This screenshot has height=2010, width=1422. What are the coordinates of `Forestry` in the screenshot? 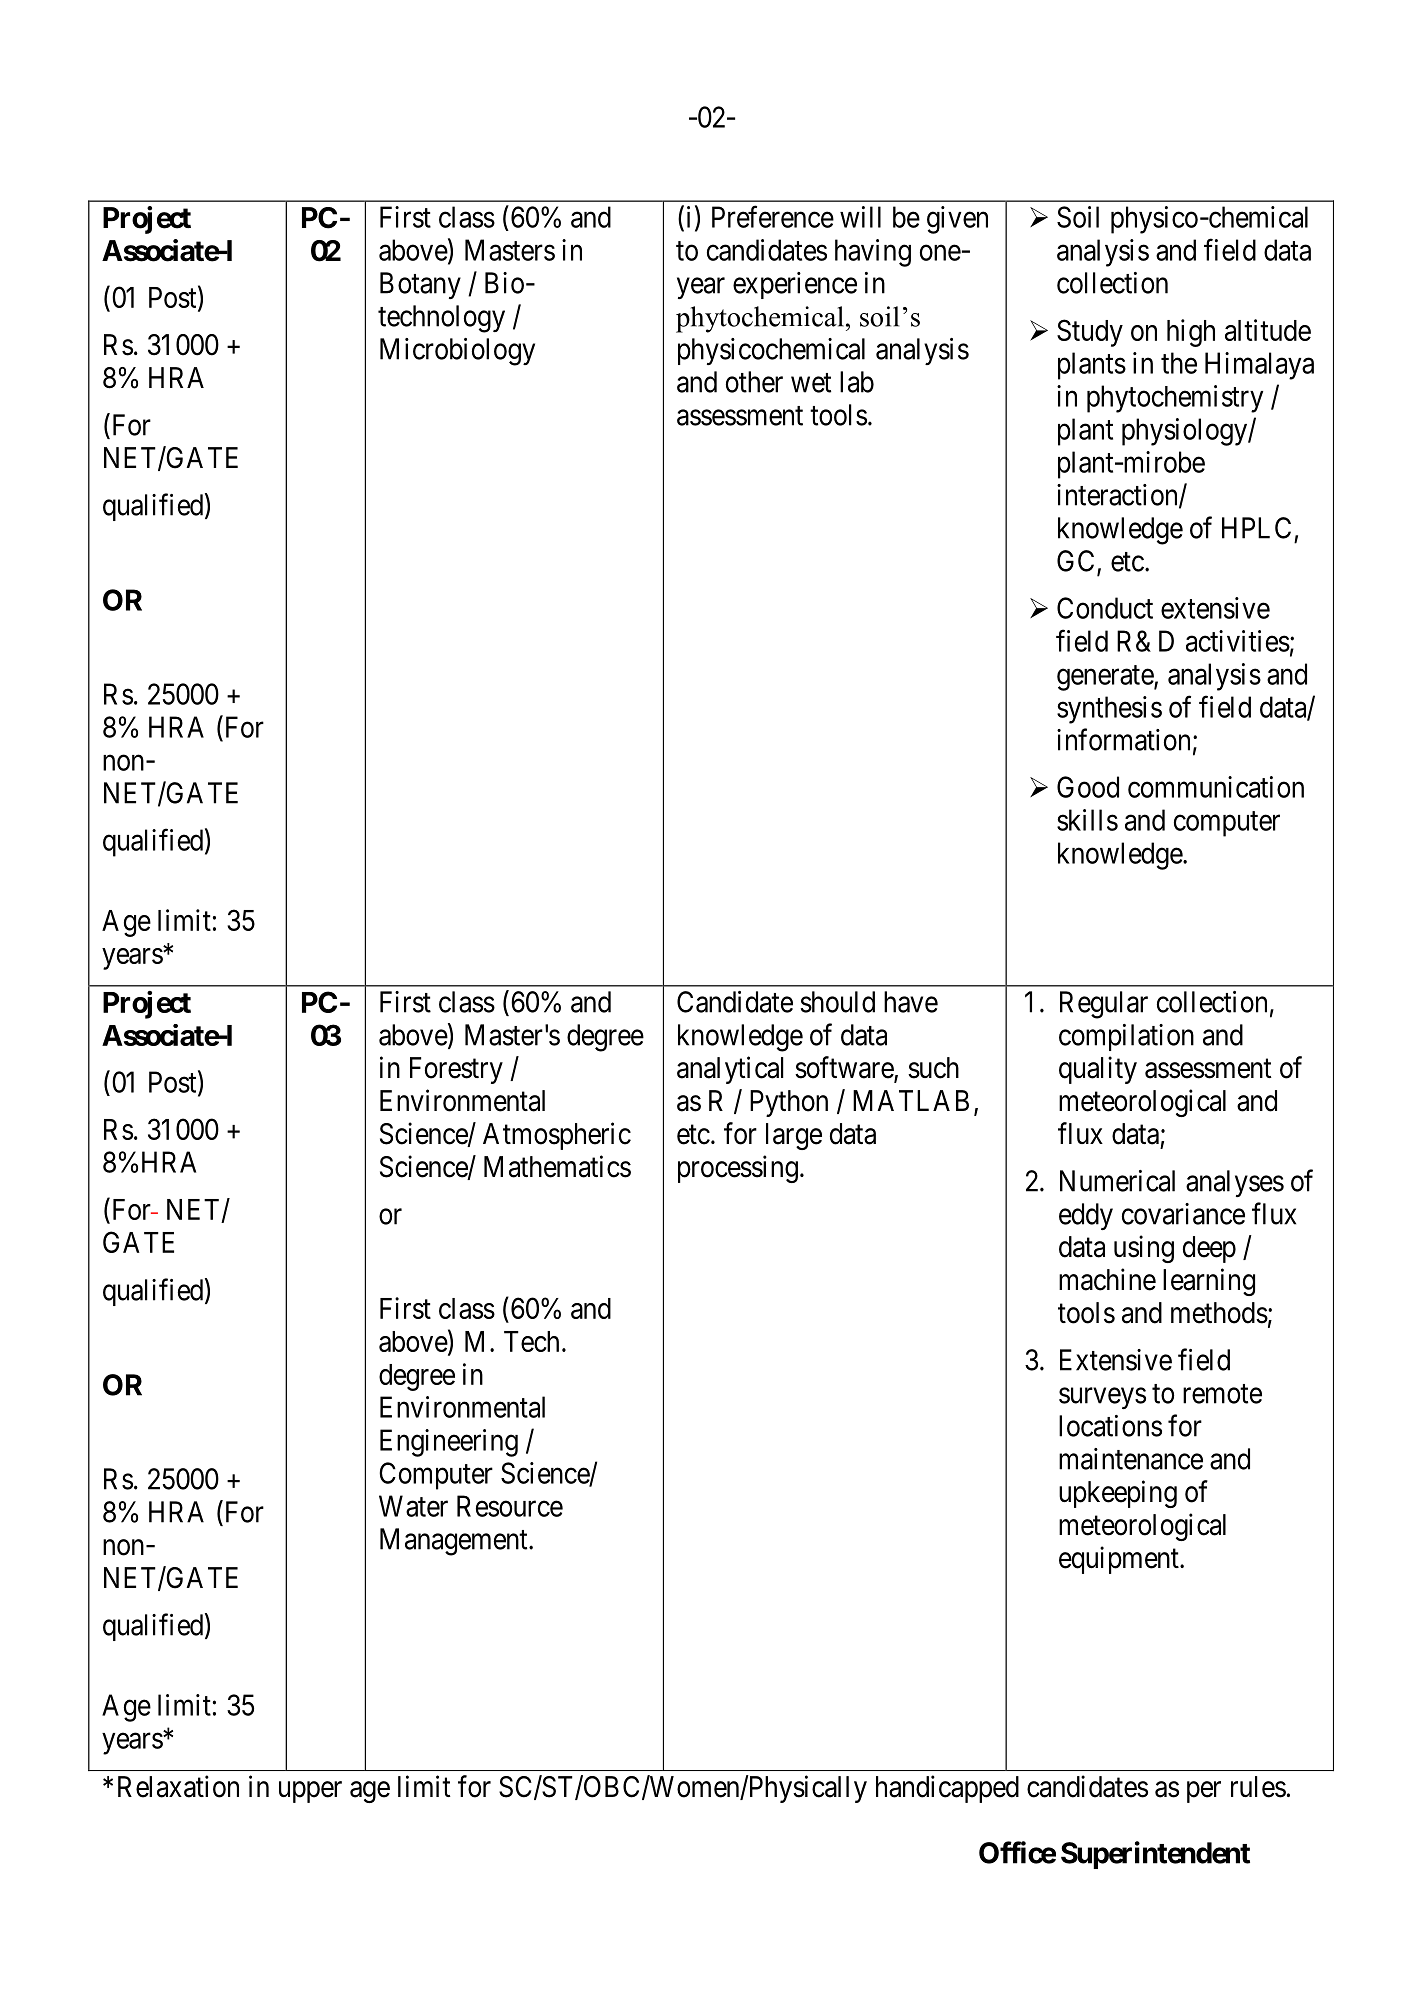 It's located at (456, 1070).
